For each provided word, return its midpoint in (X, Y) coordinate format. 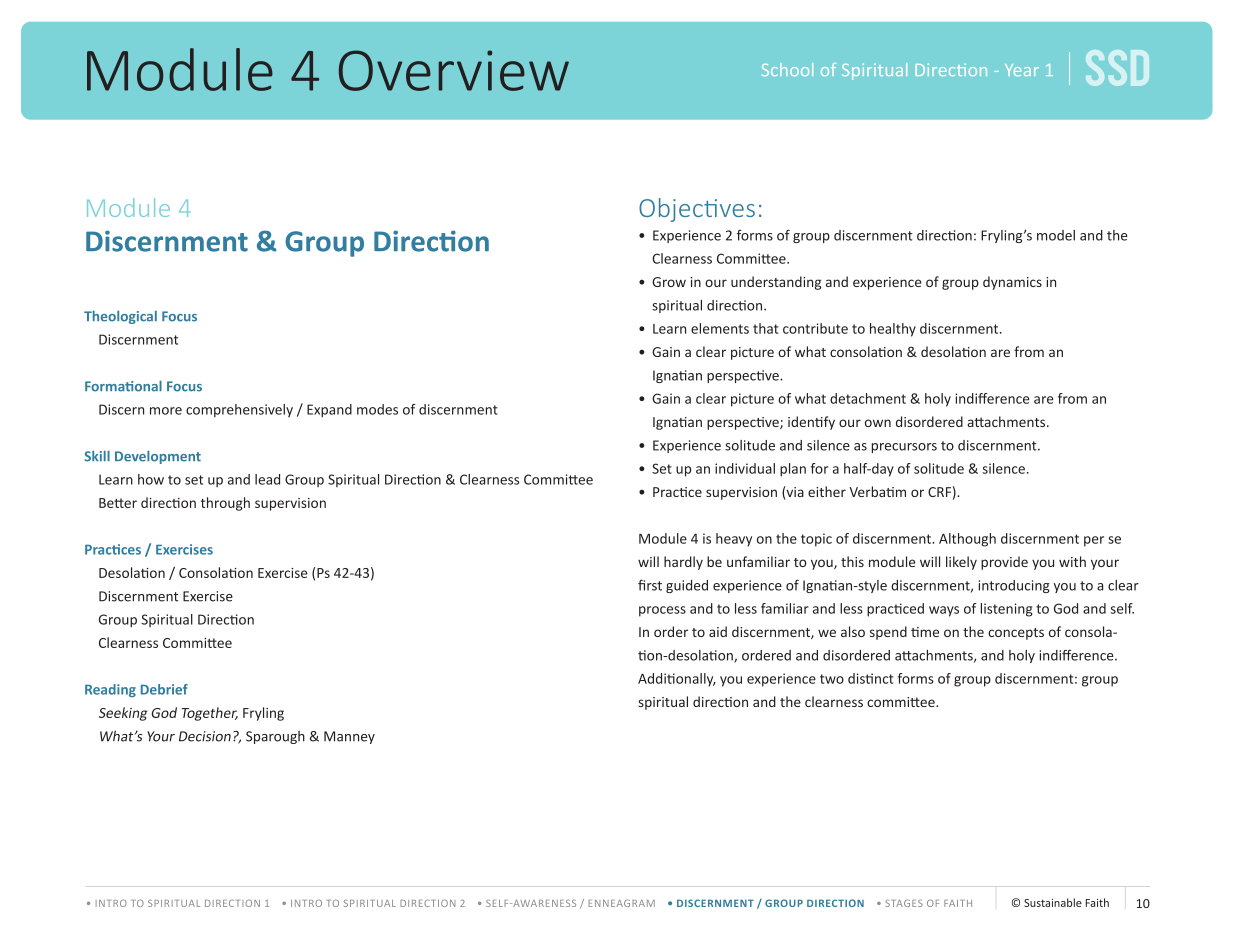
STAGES (904, 903)
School (787, 69)
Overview (454, 70)
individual (745, 468)
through (225, 504)
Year (1022, 70)
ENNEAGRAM (621, 903)
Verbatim (877, 491)
